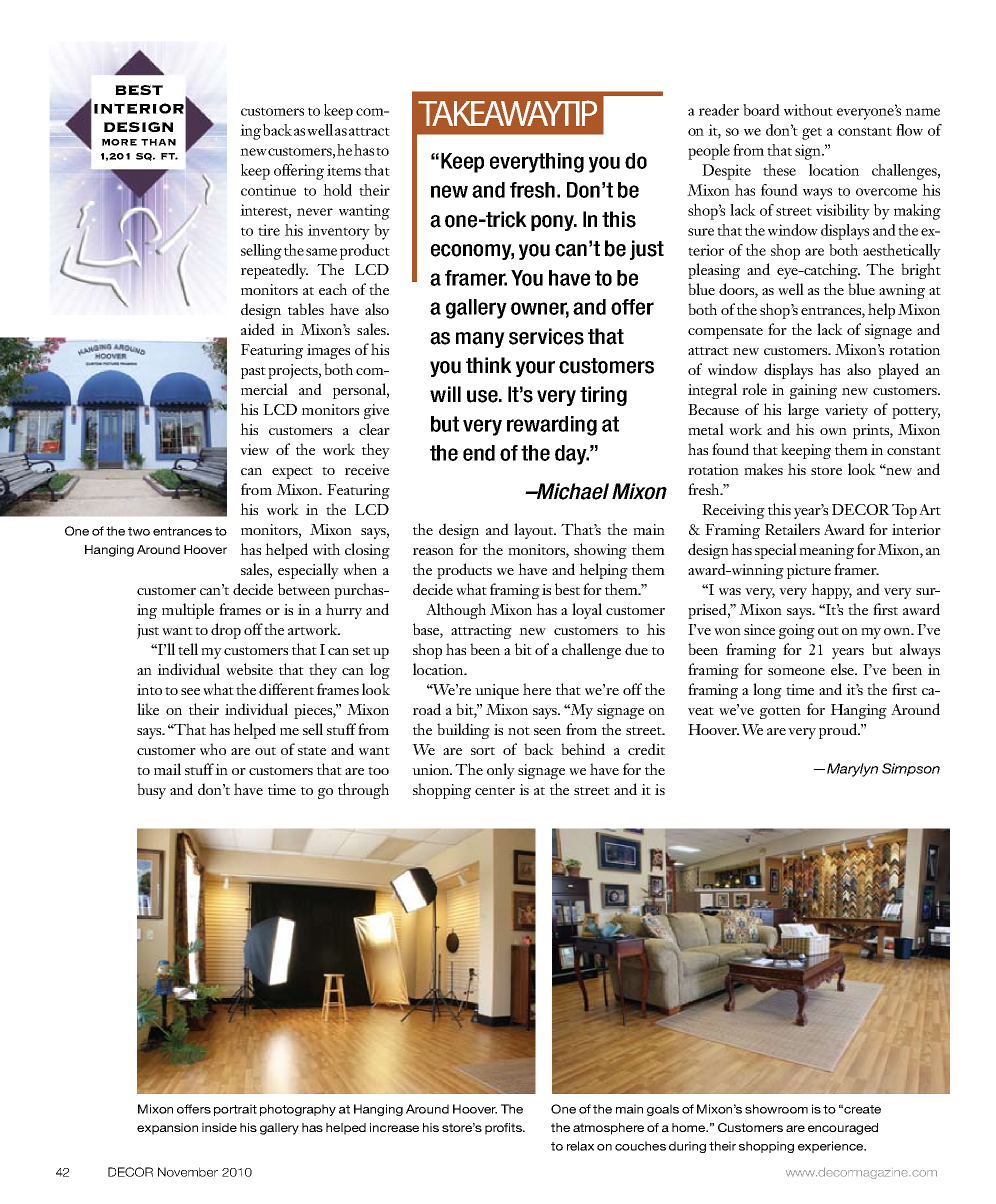  Describe the element at coordinates (797, 631) in the screenshot. I see `going` at that location.
